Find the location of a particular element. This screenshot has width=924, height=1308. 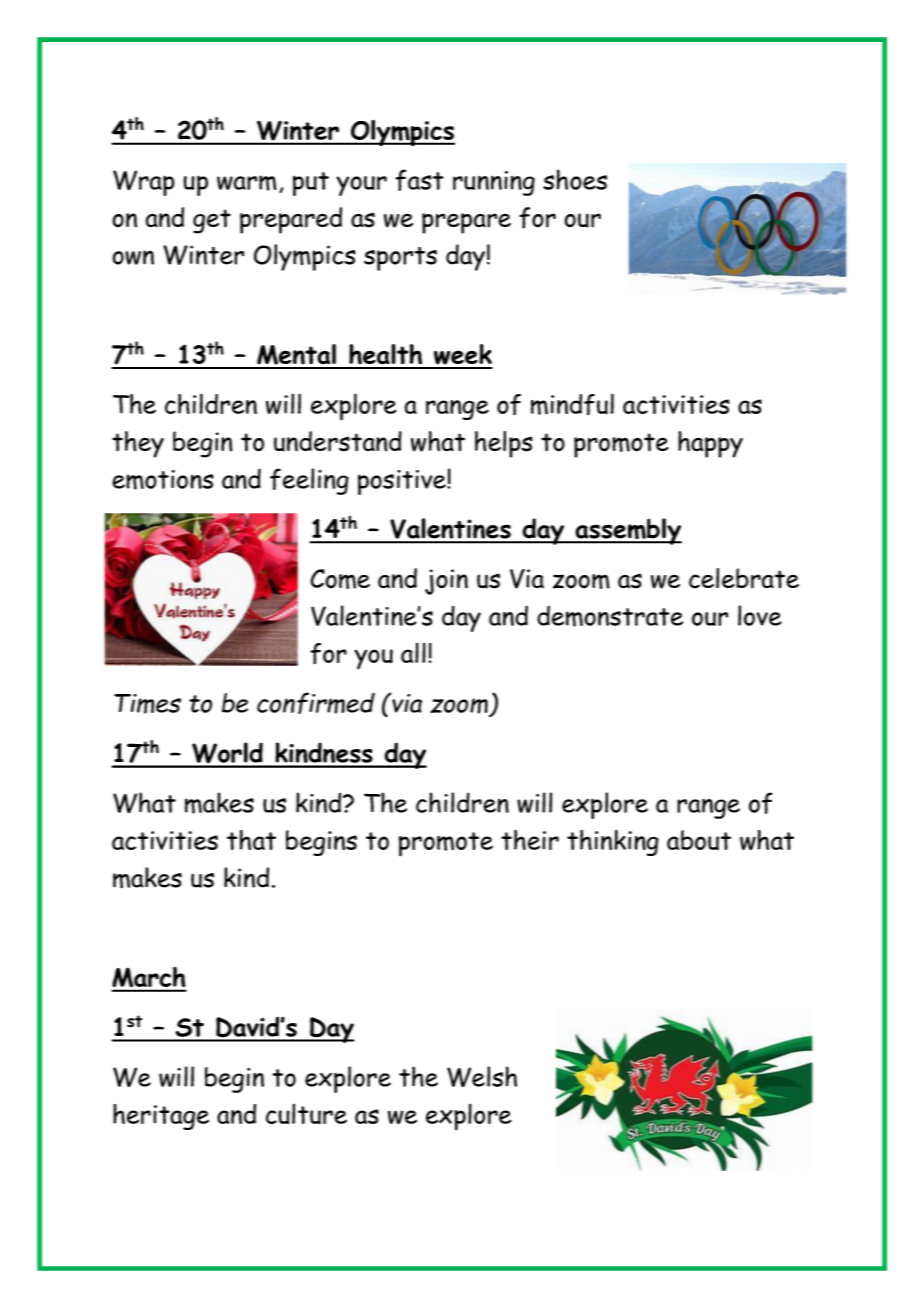

their is located at coordinates (530, 840).
